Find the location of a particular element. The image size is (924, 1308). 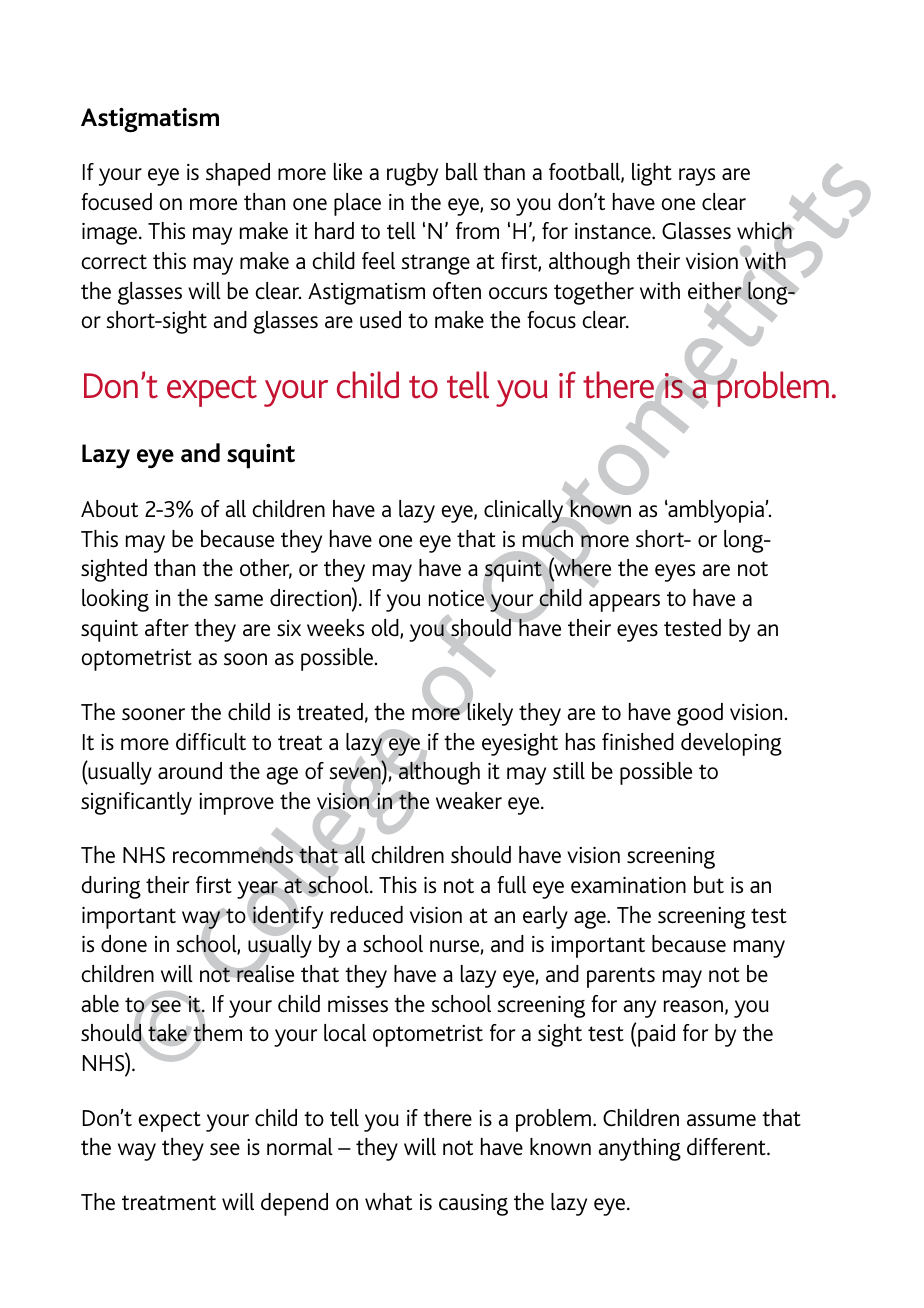

rays is located at coordinates (697, 177).
